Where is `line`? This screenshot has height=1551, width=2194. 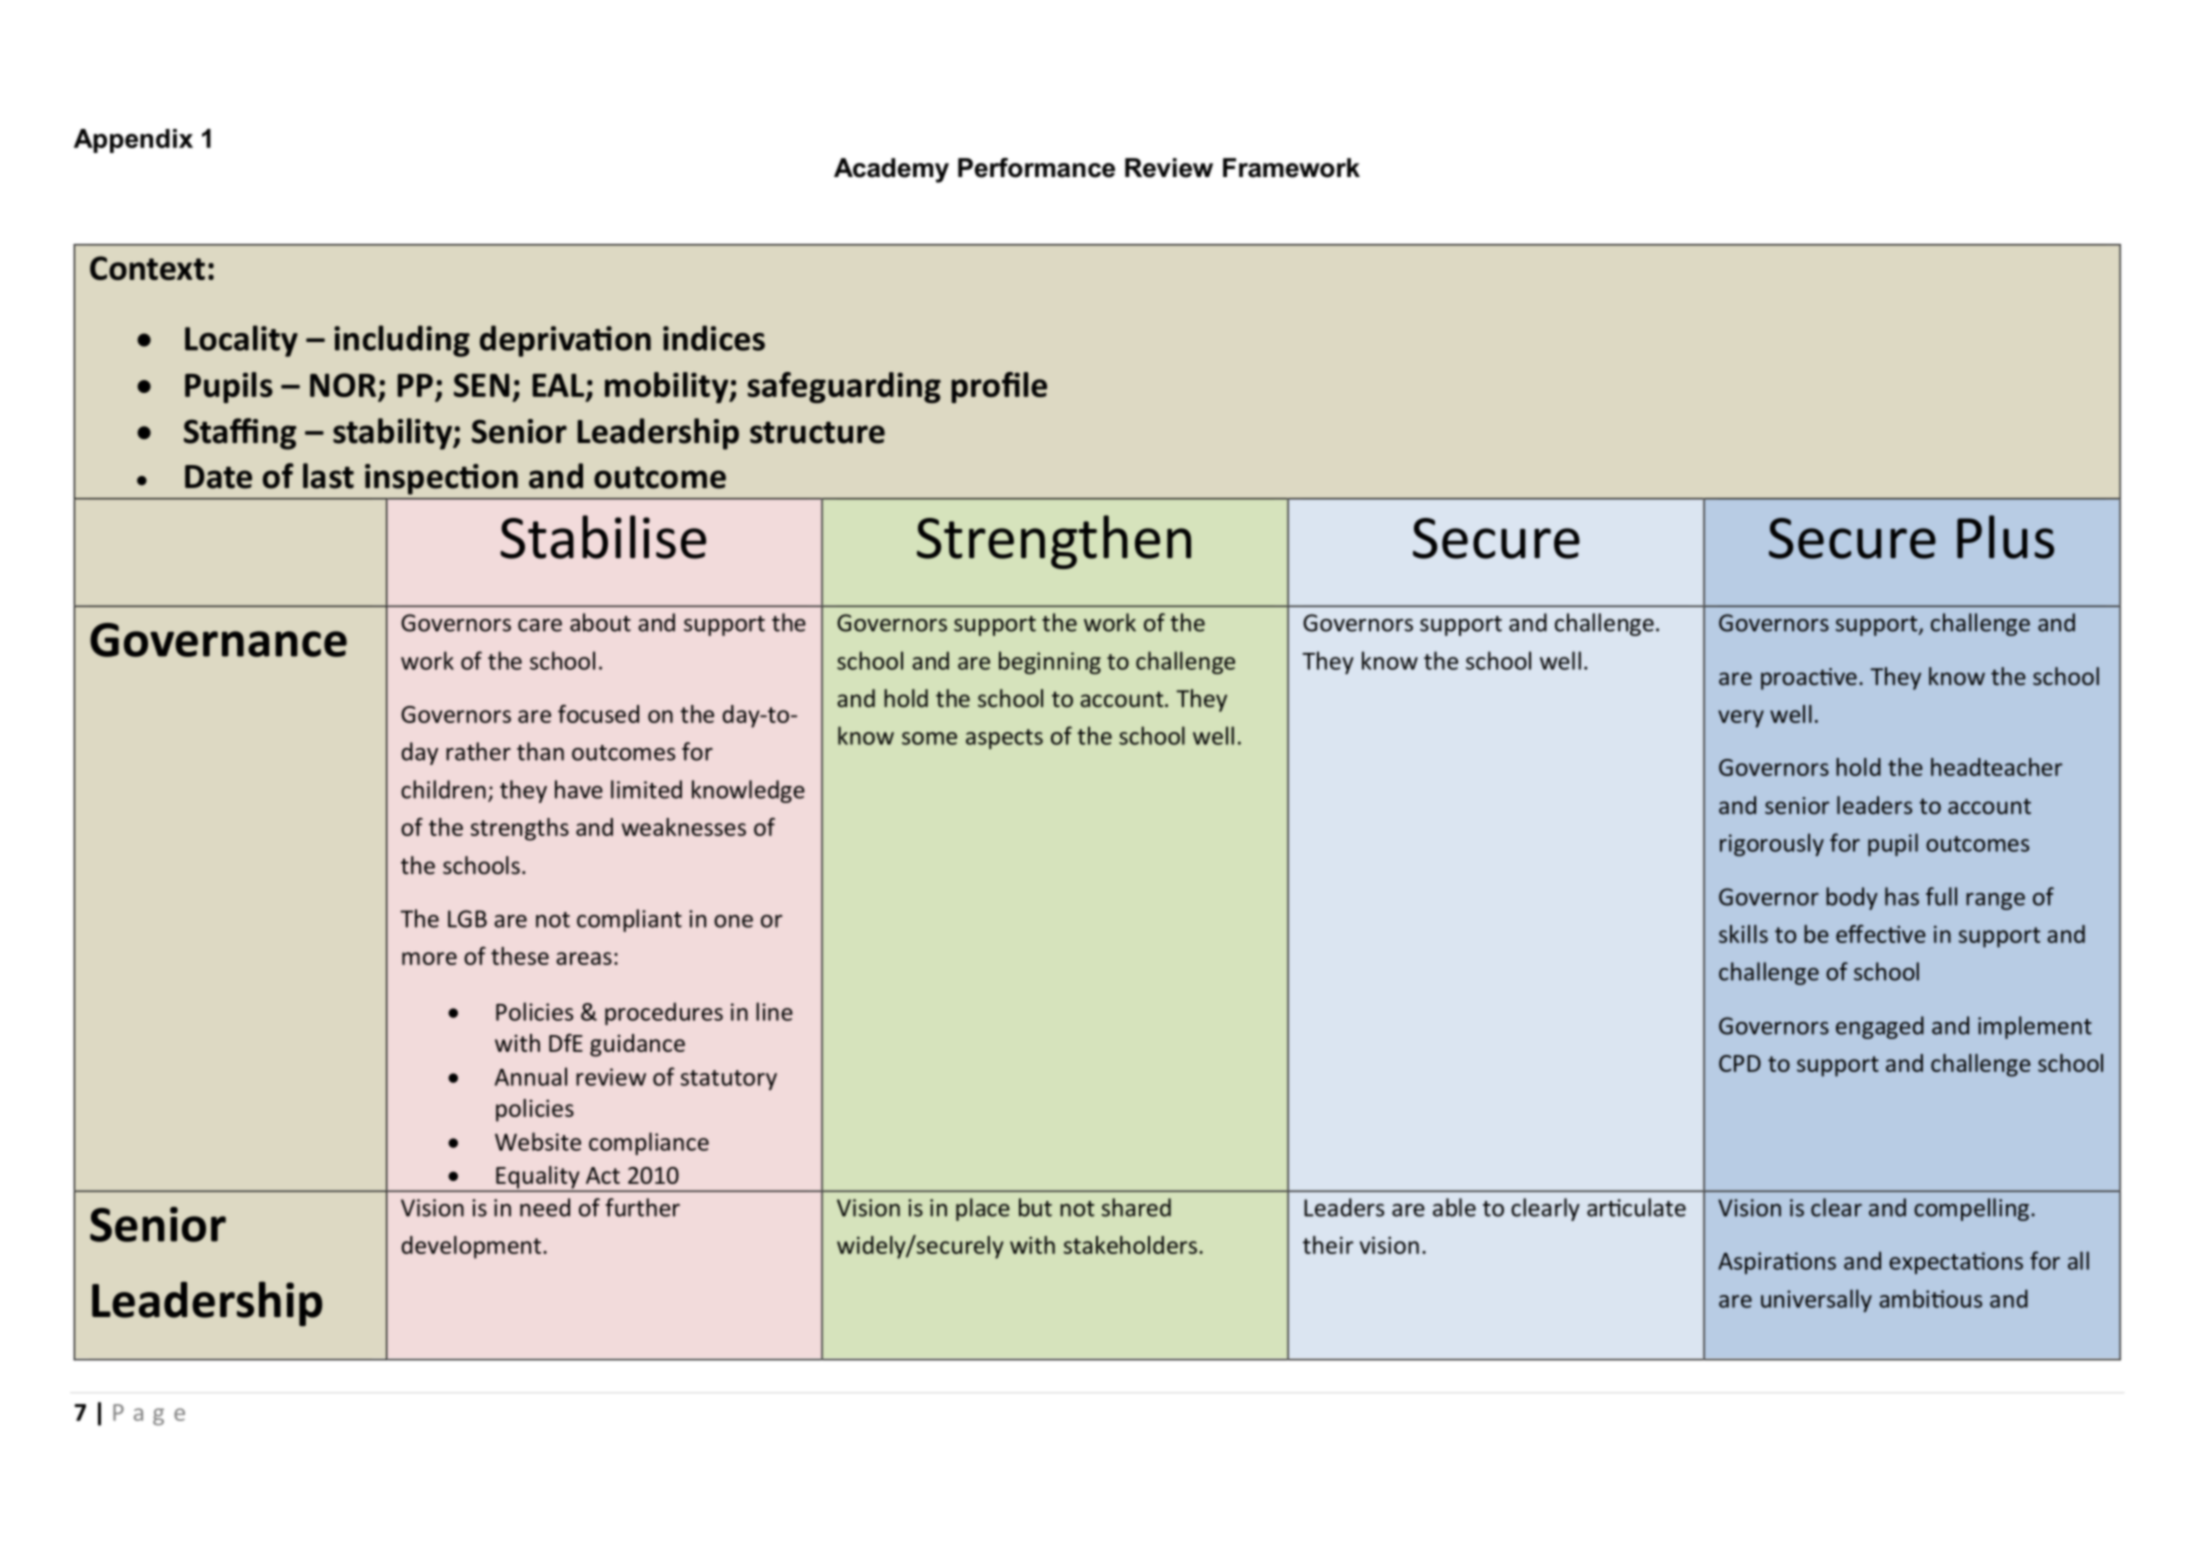 line is located at coordinates (774, 1011).
